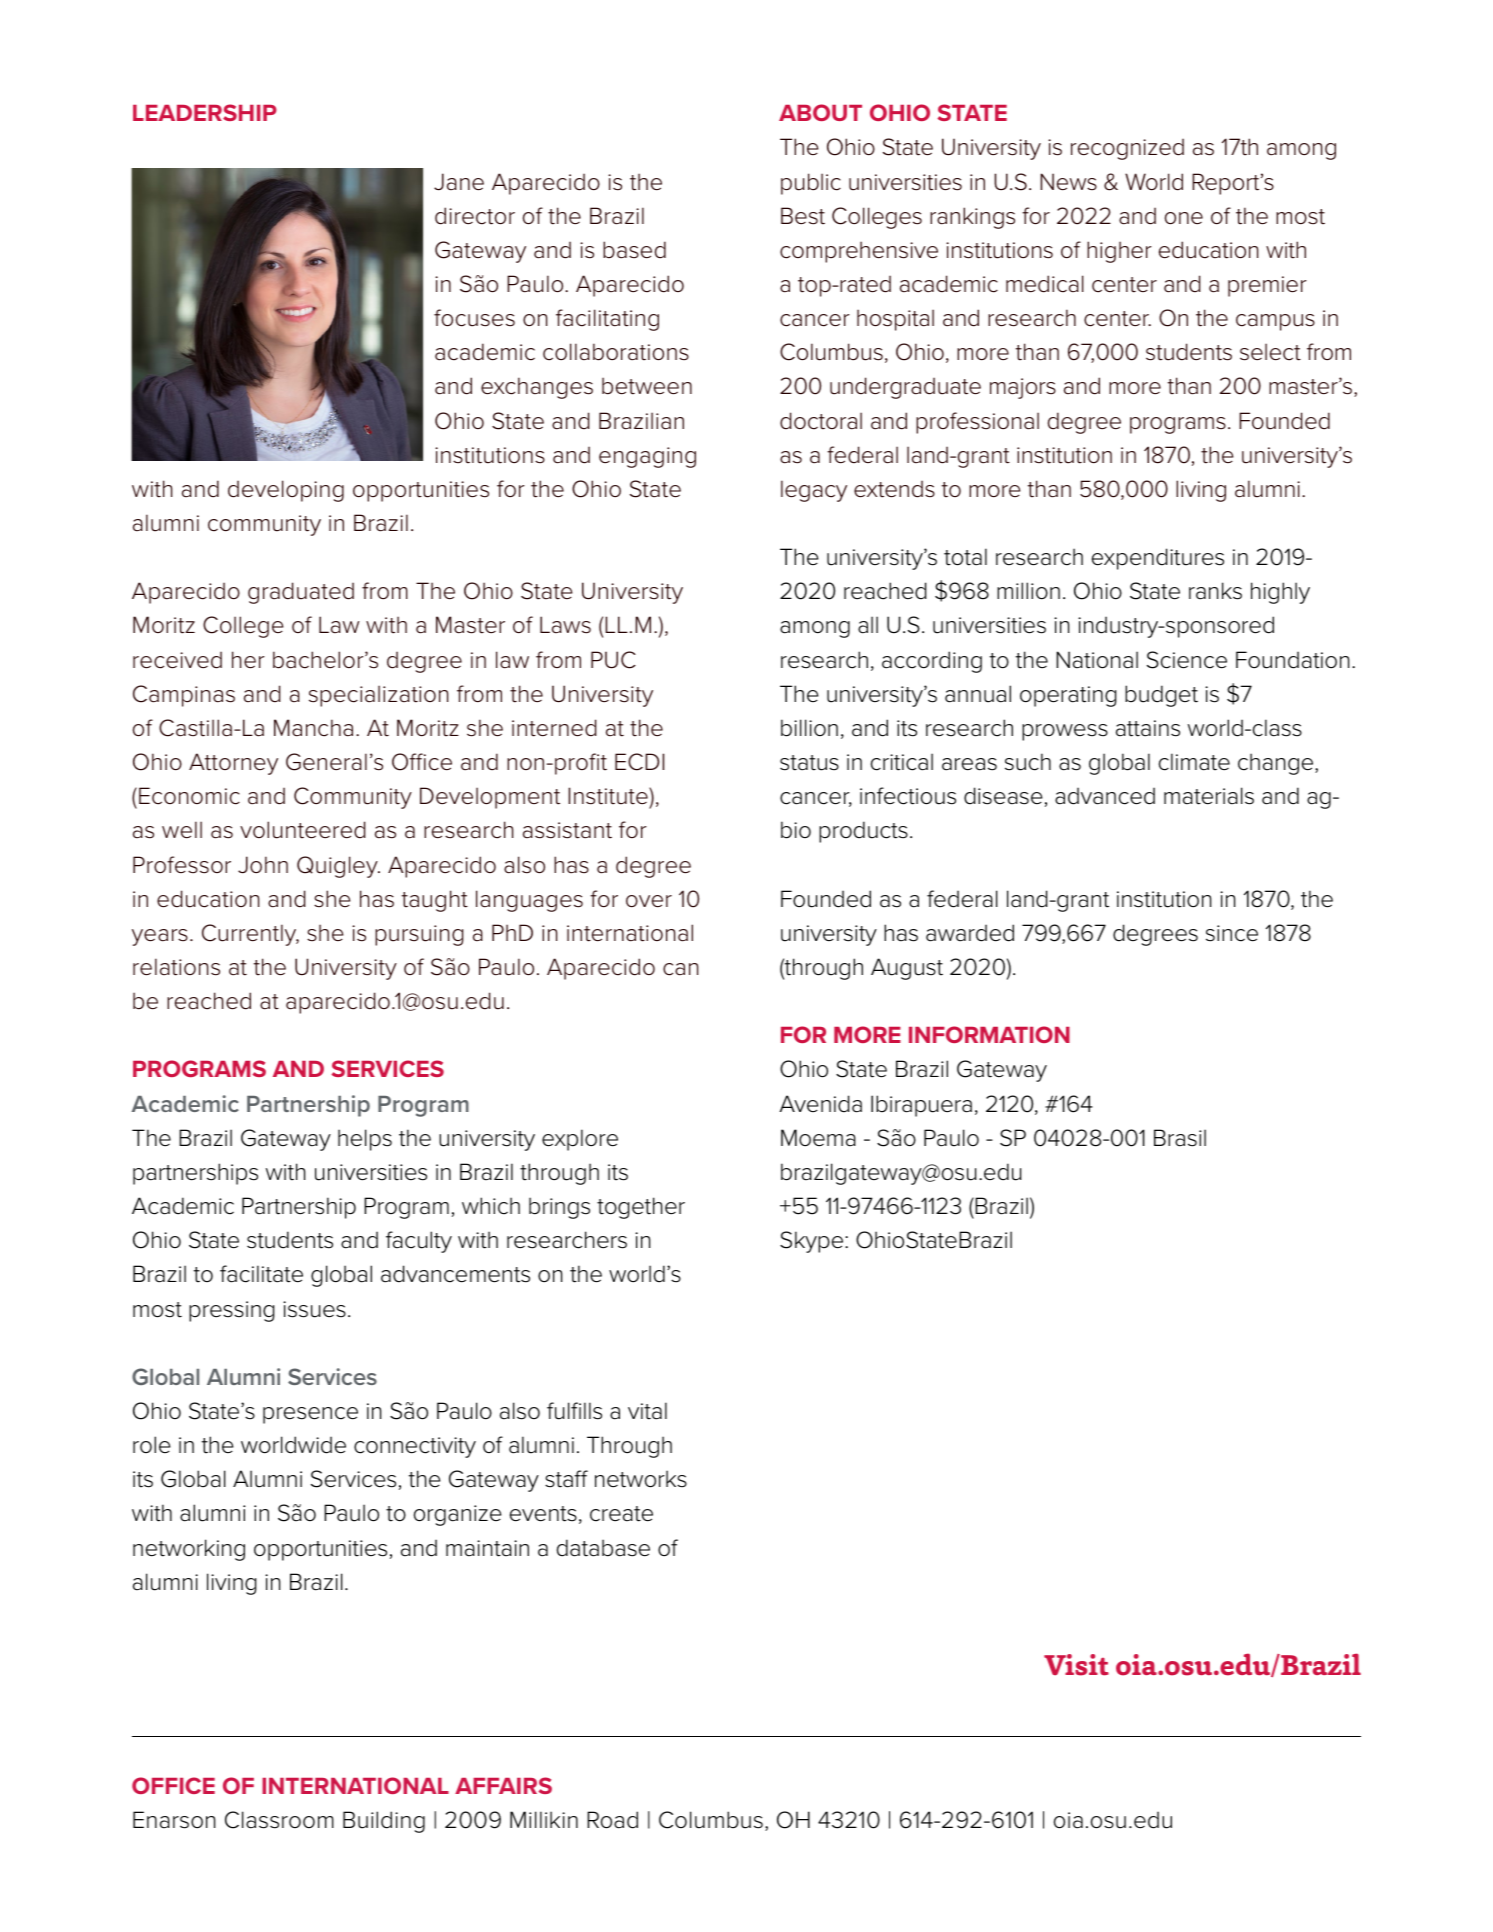  Describe the element at coordinates (303, 830) in the screenshot. I see `volunteered` at that location.
